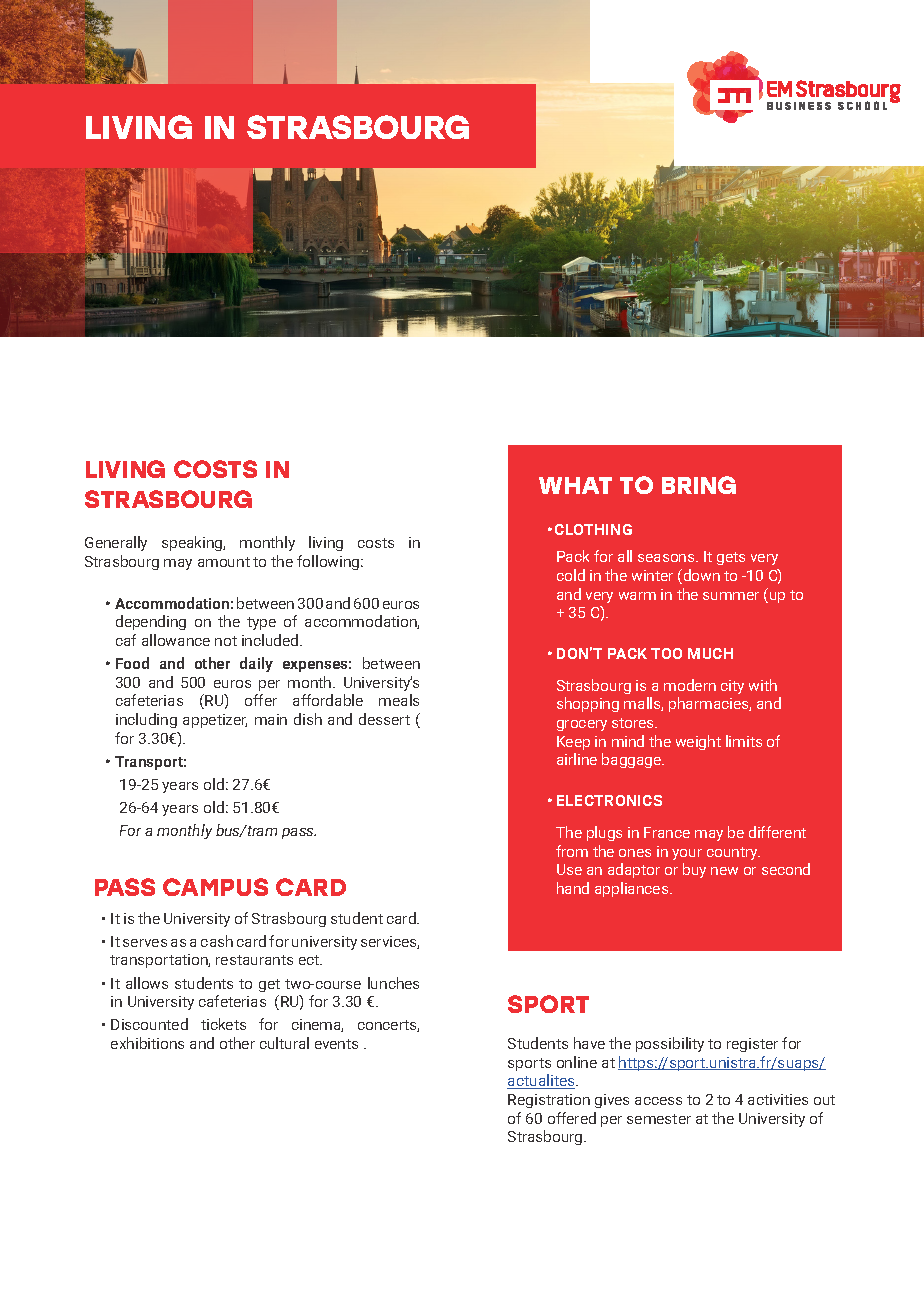 The height and width of the screenshot is (1308, 924). I want to click on BRING, so click(699, 485).
